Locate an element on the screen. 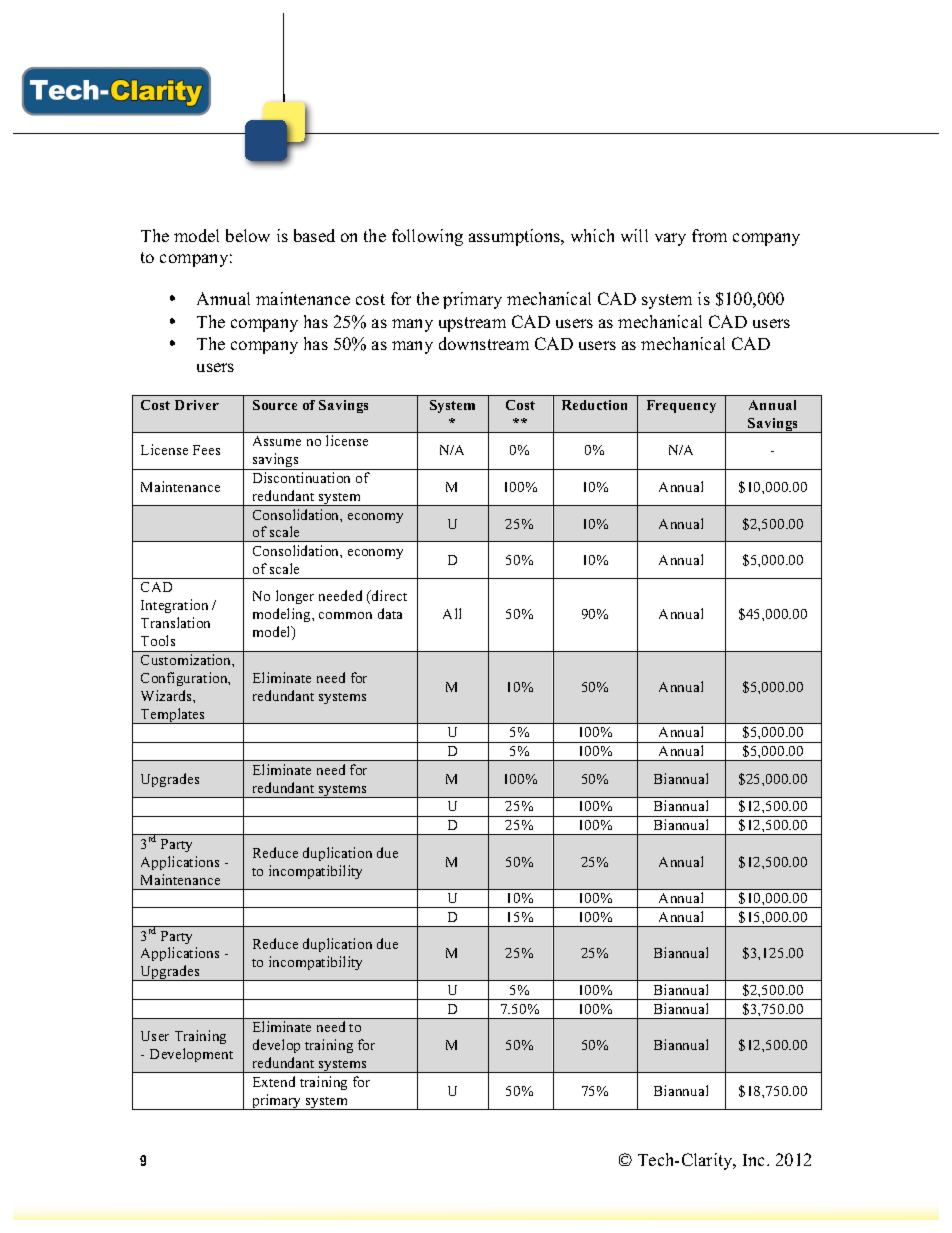 The image size is (952, 1233). below is located at coordinates (248, 235).
